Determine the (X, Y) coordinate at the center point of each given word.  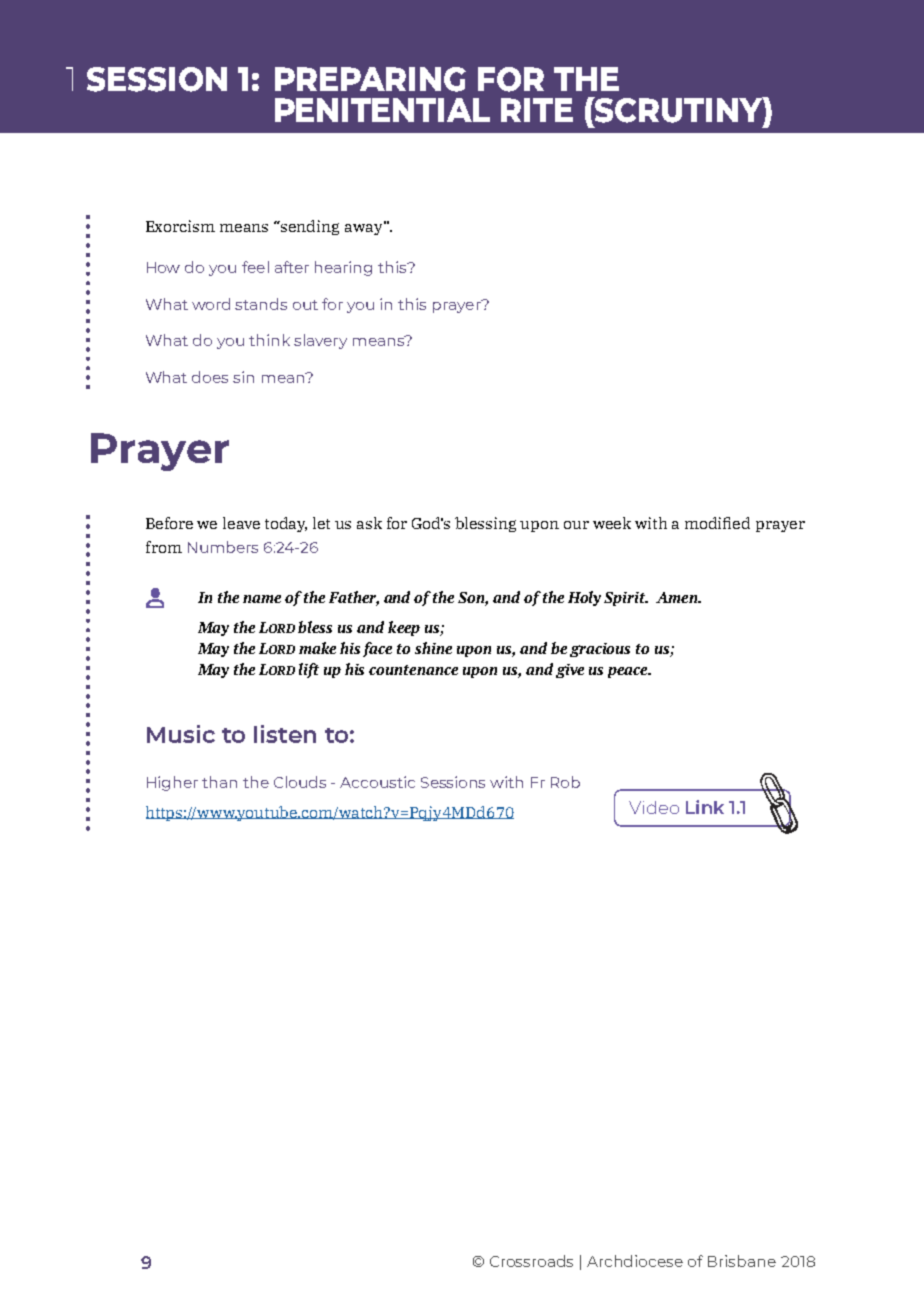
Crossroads (531, 1261)
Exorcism (180, 226)
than (219, 782)
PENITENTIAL (382, 110)
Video (654, 807)
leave (241, 523)
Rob (565, 782)
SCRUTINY (678, 110)
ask (369, 523)
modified (717, 523)
